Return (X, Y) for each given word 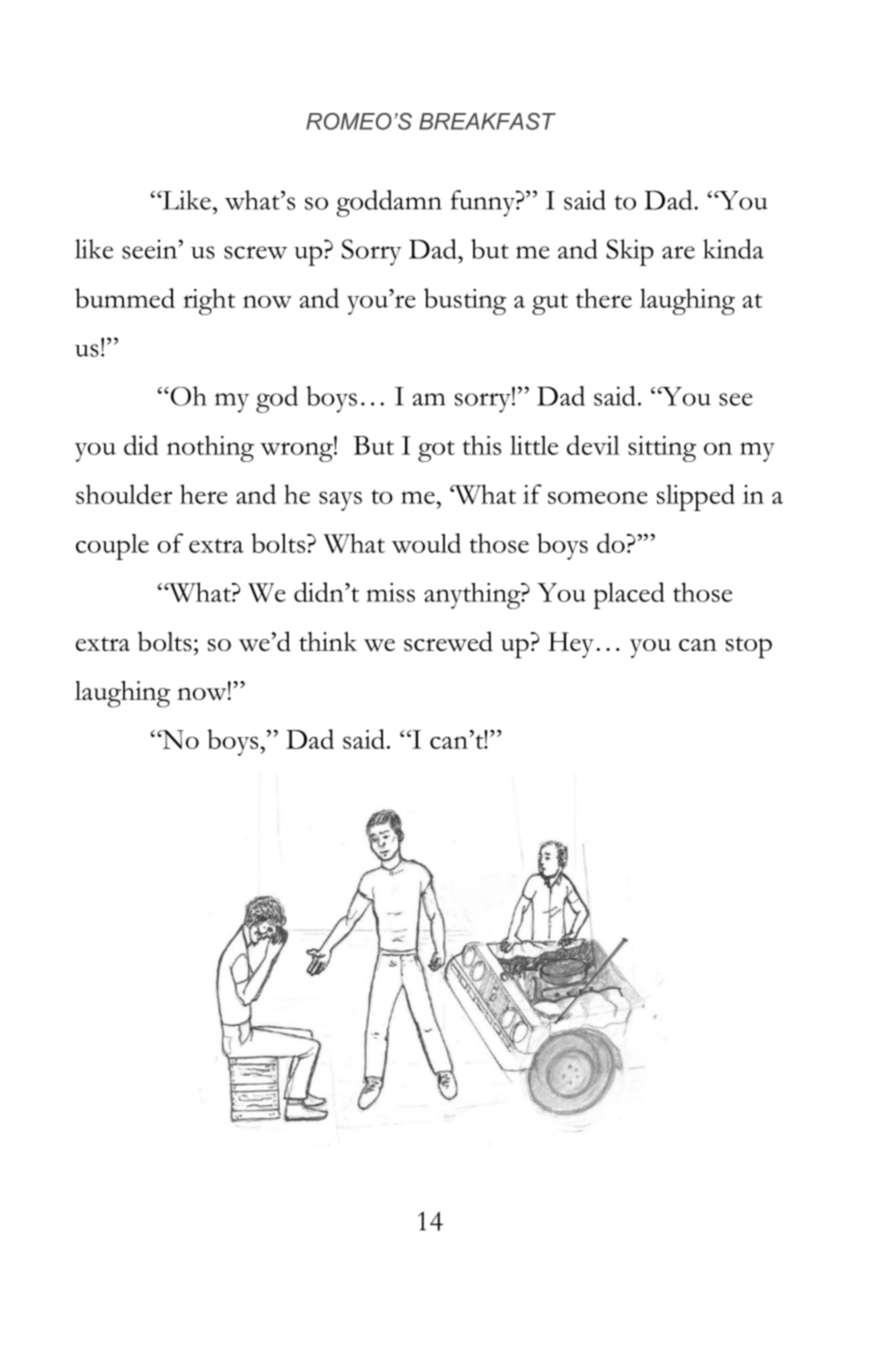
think (328, 641)
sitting (662, 449)
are (678, 252)
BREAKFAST (487, 121)
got (436, 451)
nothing (210, 448)
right (209, 301)
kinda (733, 249)
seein (150, 249)
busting (465, 301)
